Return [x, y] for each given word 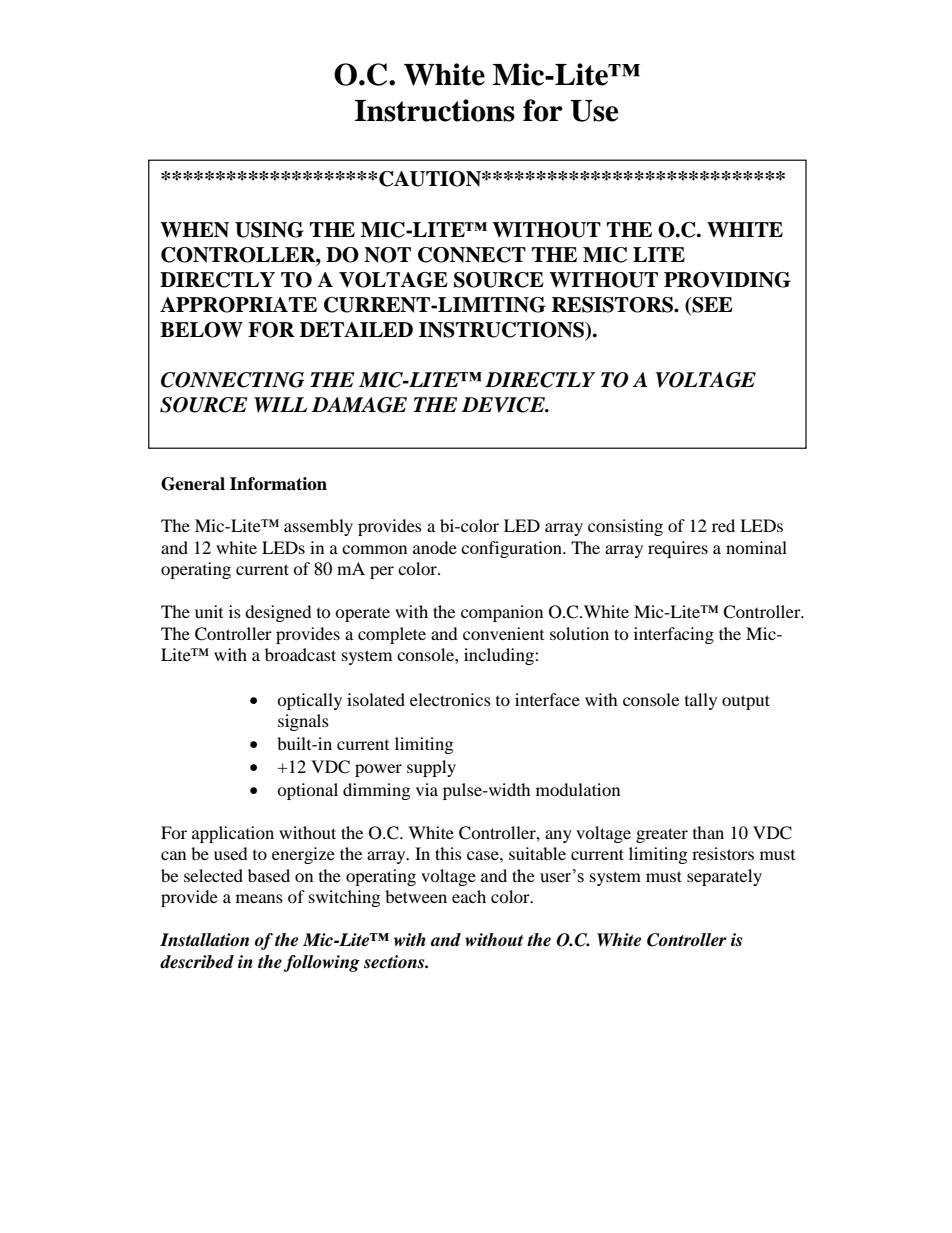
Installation [204, 940]
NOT [387, 255]
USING [269, 230]
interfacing [674, 635]
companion [502, 613]
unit [209, 611]
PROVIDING [727, 280]
